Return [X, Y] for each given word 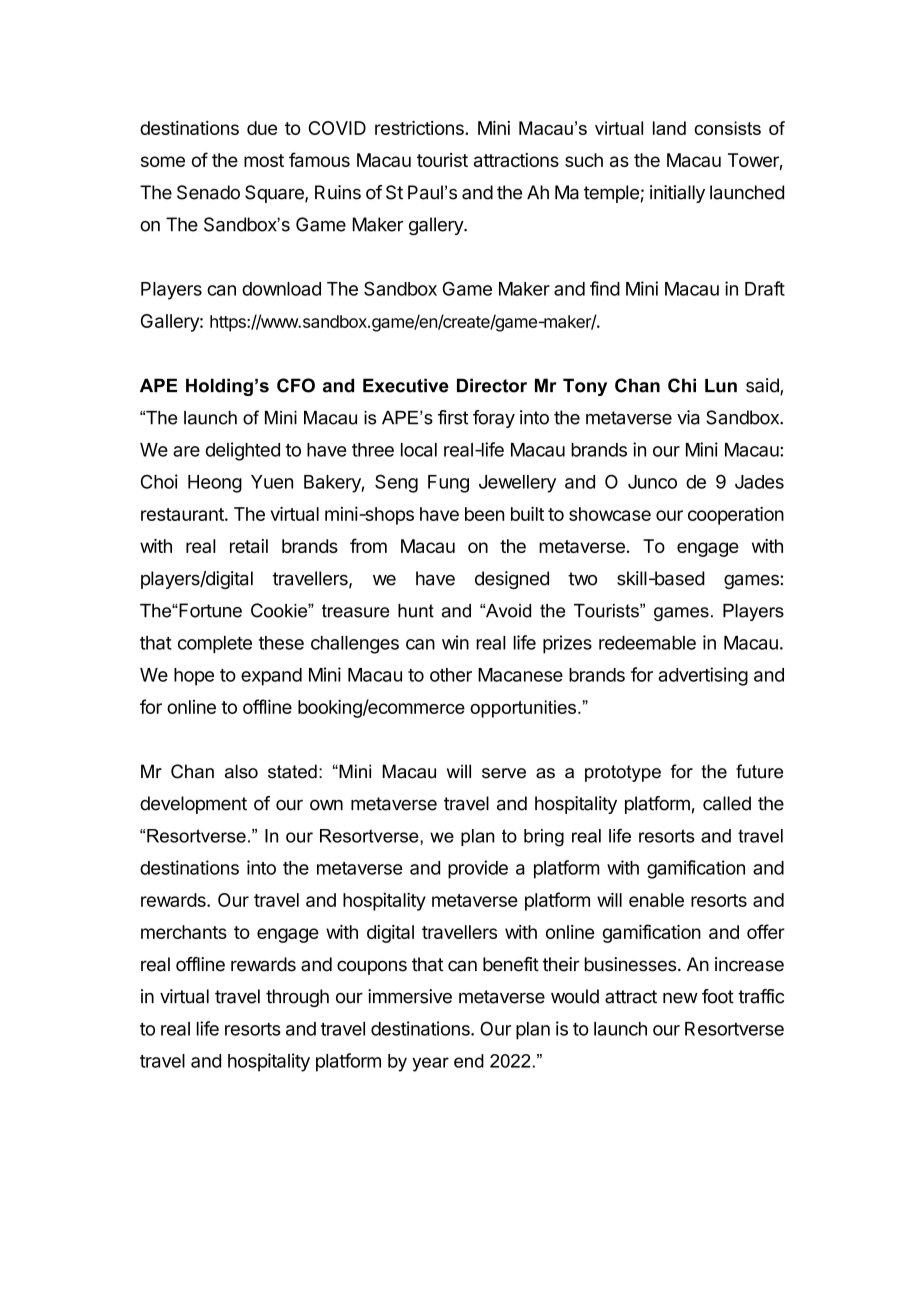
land [669, 128]
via [688, 417]
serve [504, 773]
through [297, 998]
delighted [243, 451]
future [759, 771]
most [264, 160]
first [453, 417]
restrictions [420, 128]
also [241, 771]
